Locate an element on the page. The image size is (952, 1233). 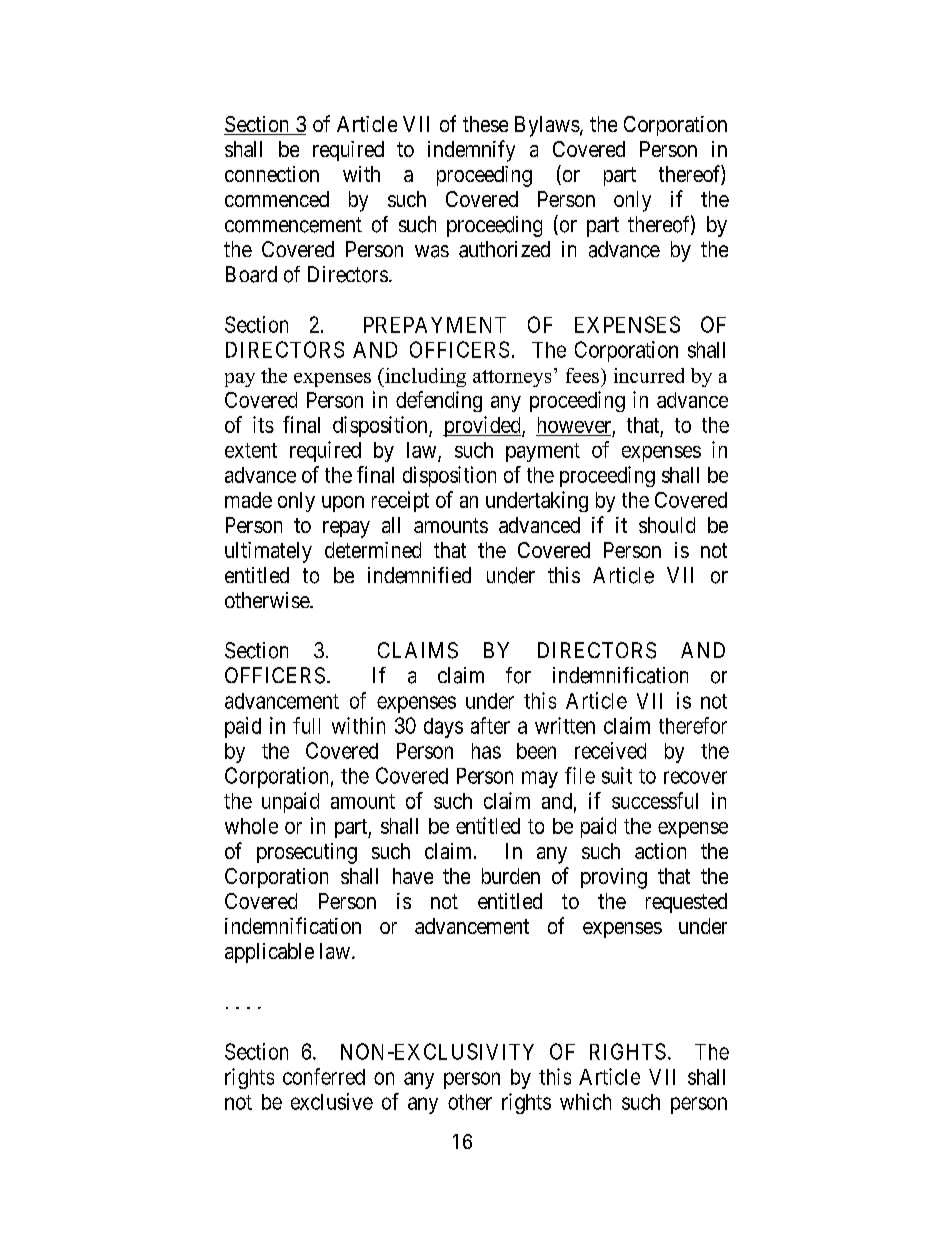
indemnified is located at coordinates (419, 575).
